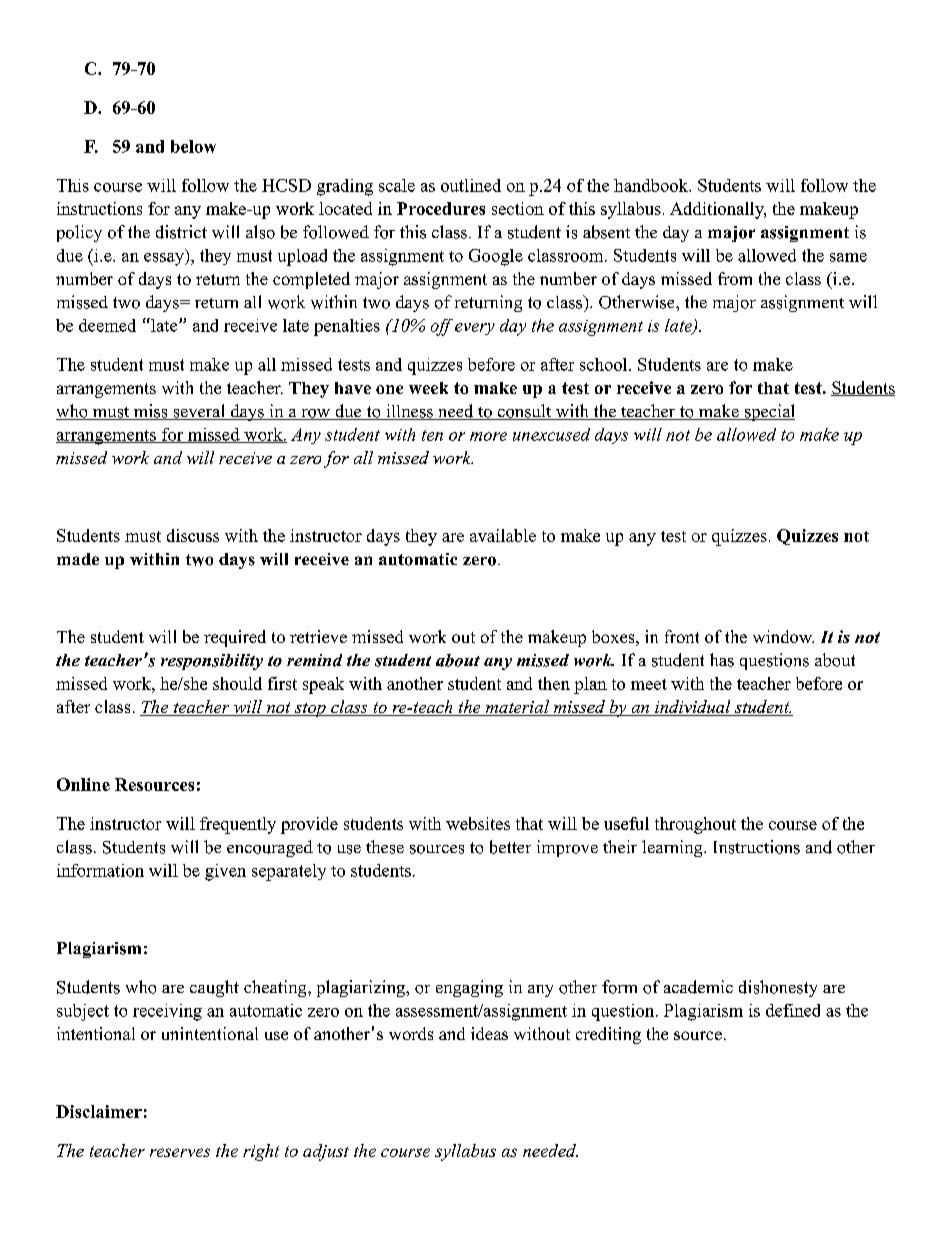 This document has height=1233, width=952. I want to click on below, so click(193, 146).
